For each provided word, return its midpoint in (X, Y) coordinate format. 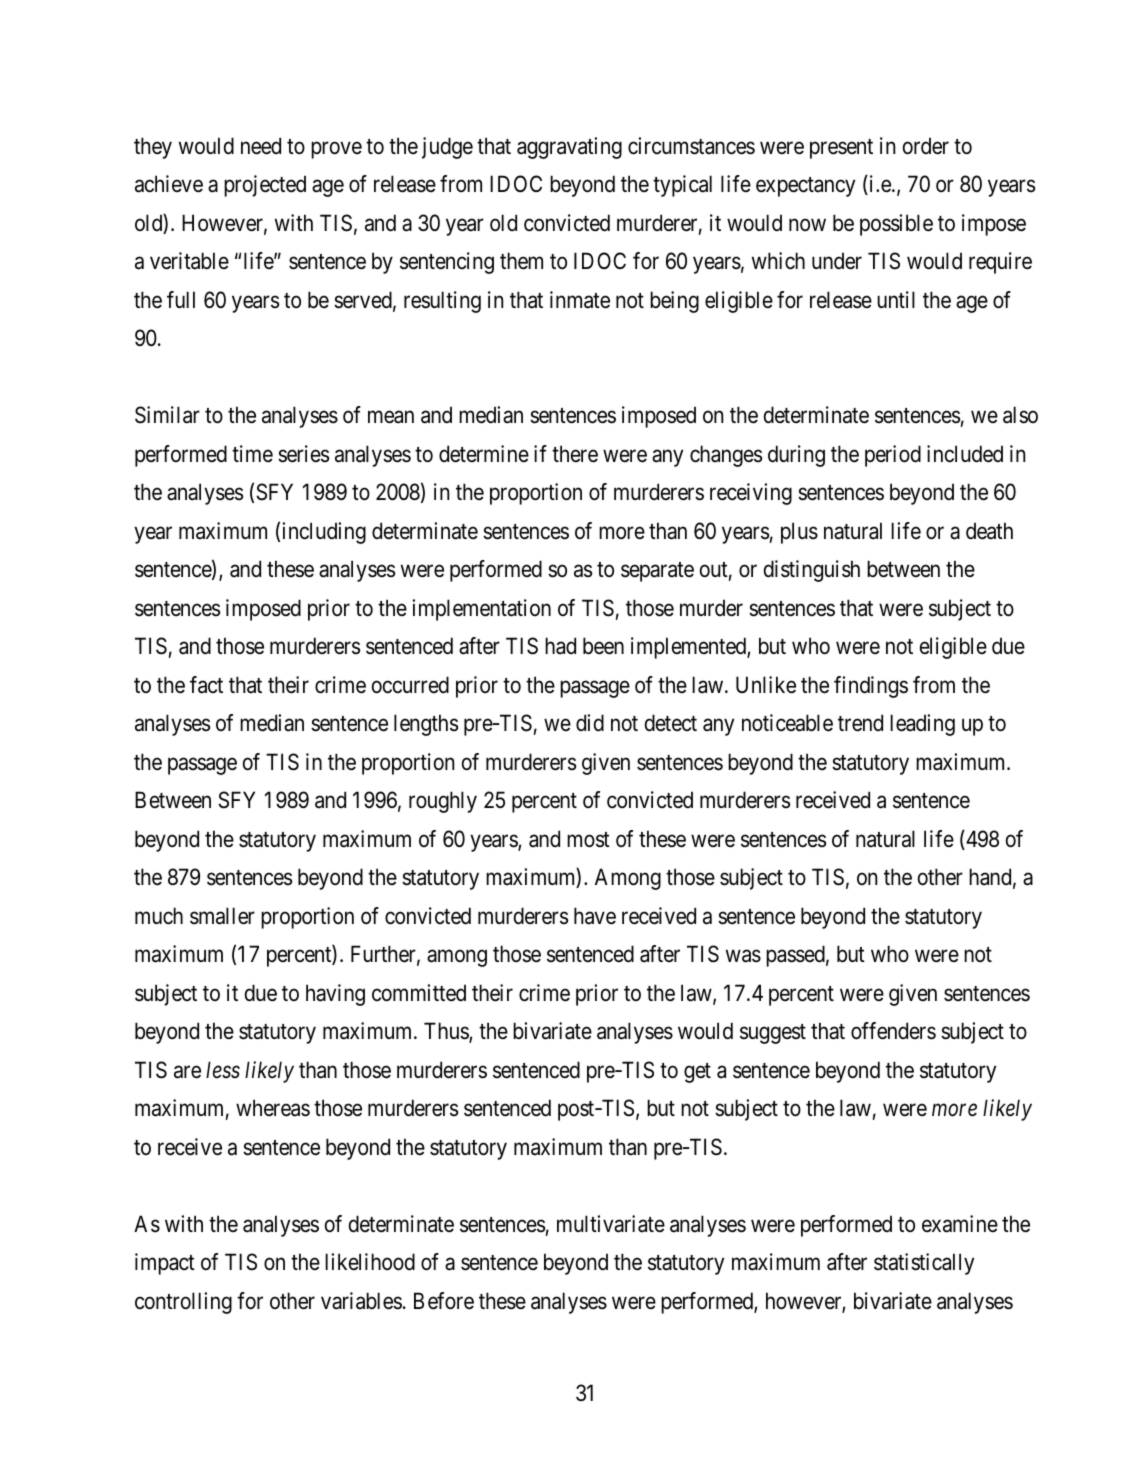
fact (206, 685)
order (926, 146)
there (575, 454)
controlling (183, 1303)
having (335, 995)
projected (265, 186)
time (252, 454)
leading (922, 725)
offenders (893, 1031)
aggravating (569, 148)
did (590, 723)
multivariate (611, 1224)
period (893, 456)
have (595, 916)
